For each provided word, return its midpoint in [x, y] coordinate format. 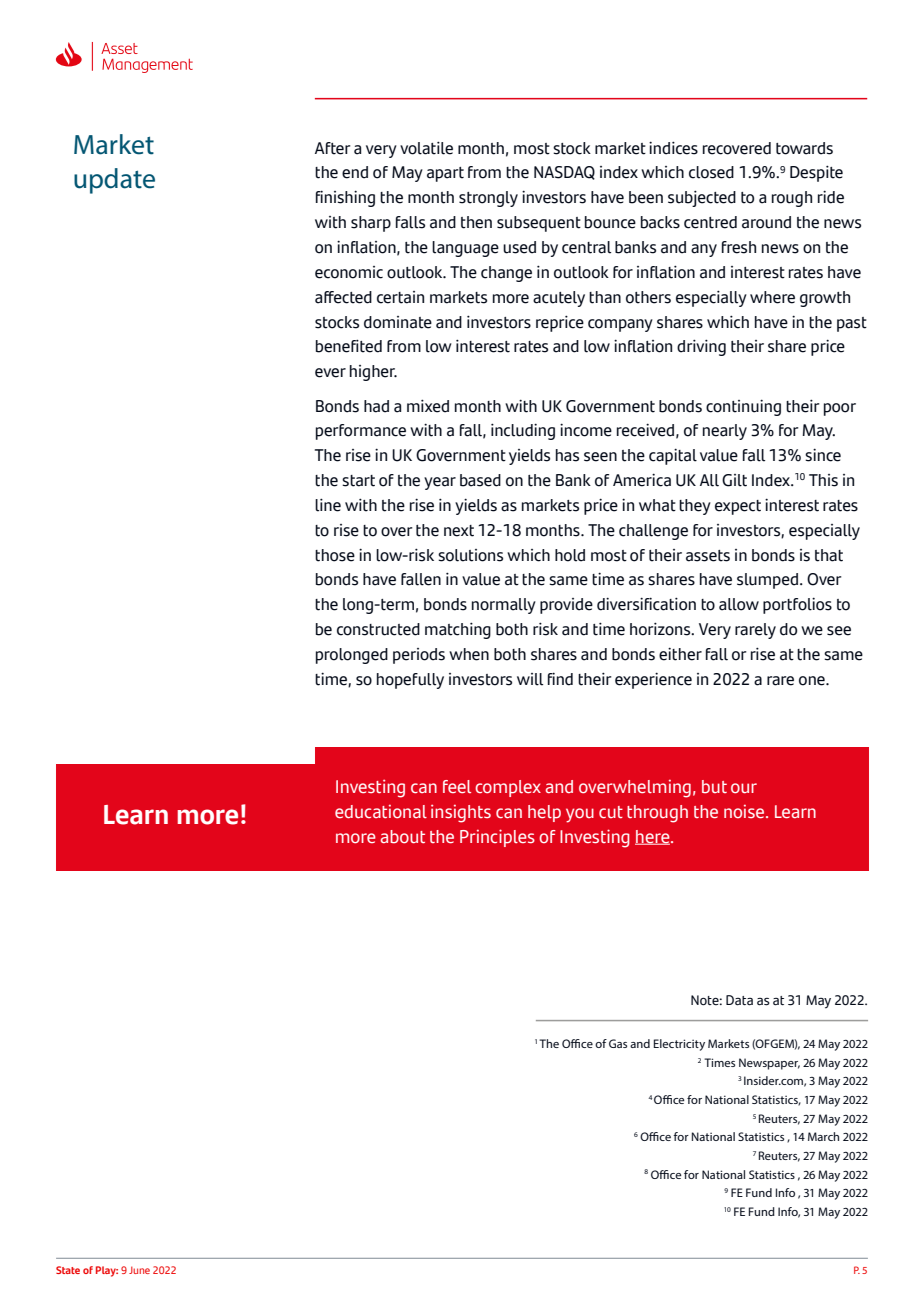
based [480, 480]
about [403, 837]
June [139, 1270]
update [114, 181]
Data [739, 1000]
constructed [378, 629]
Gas [618, 1043]
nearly [725, 432]
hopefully [410, 681]
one [813, 681]
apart [445, 174]
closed [711, 172]
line [328, 505]
